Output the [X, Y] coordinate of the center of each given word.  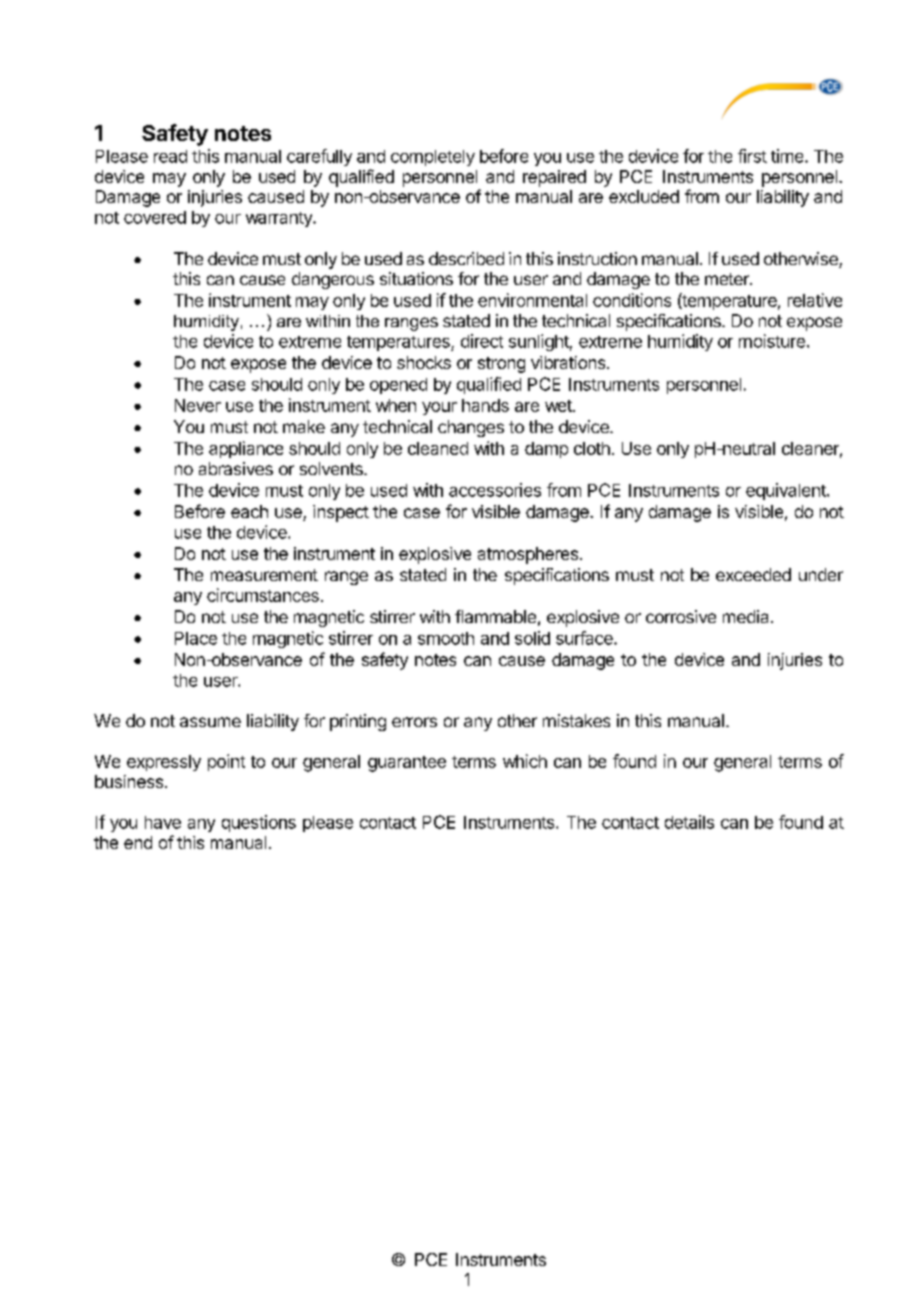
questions [259, 823]
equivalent [787, 491]
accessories [495, 490]
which [525, 761]
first [752, 156]
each [249, 511]
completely [433, 158]
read [170, 156]
